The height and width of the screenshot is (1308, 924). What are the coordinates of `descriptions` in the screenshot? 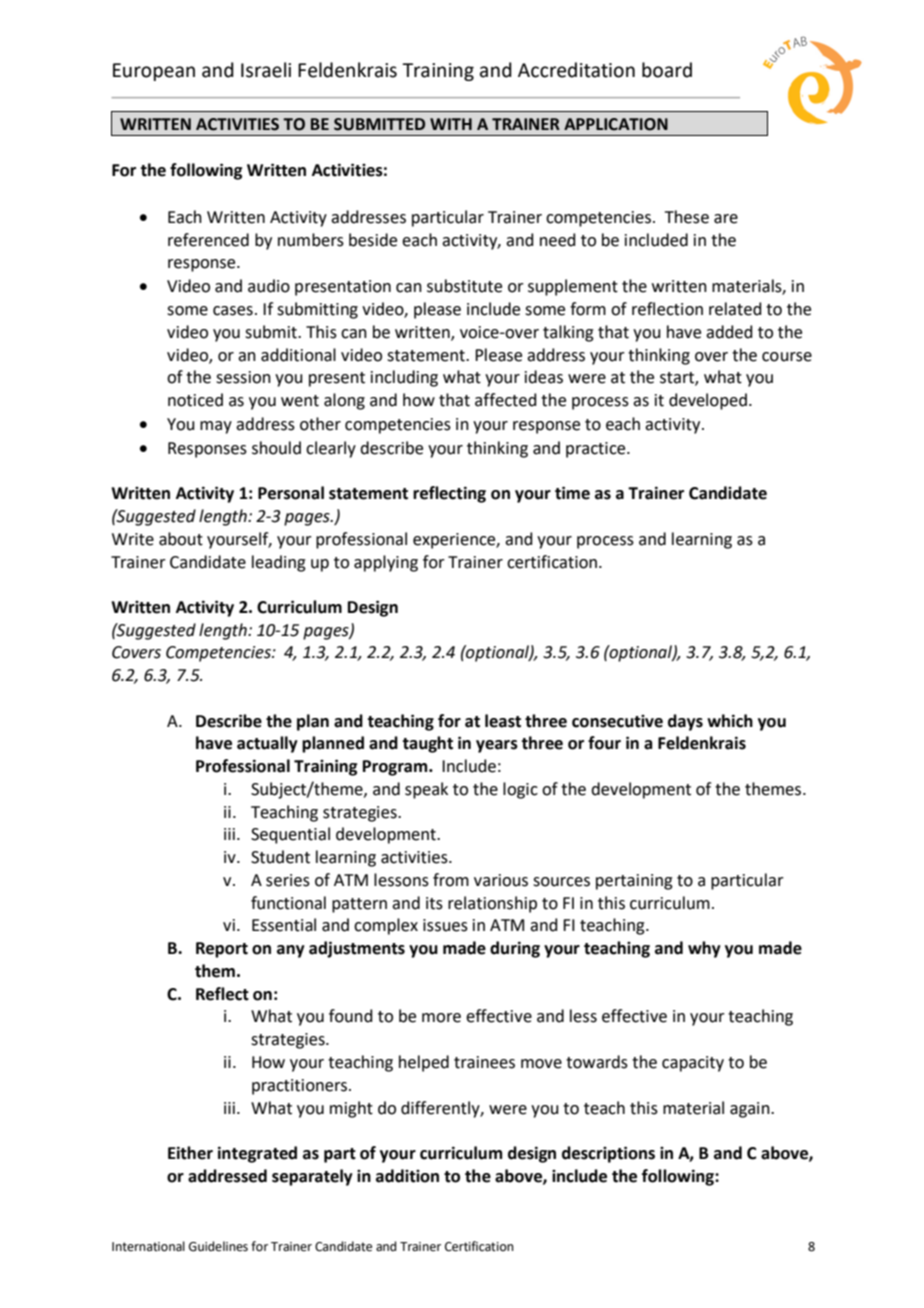 It's located at (608, 1154).
